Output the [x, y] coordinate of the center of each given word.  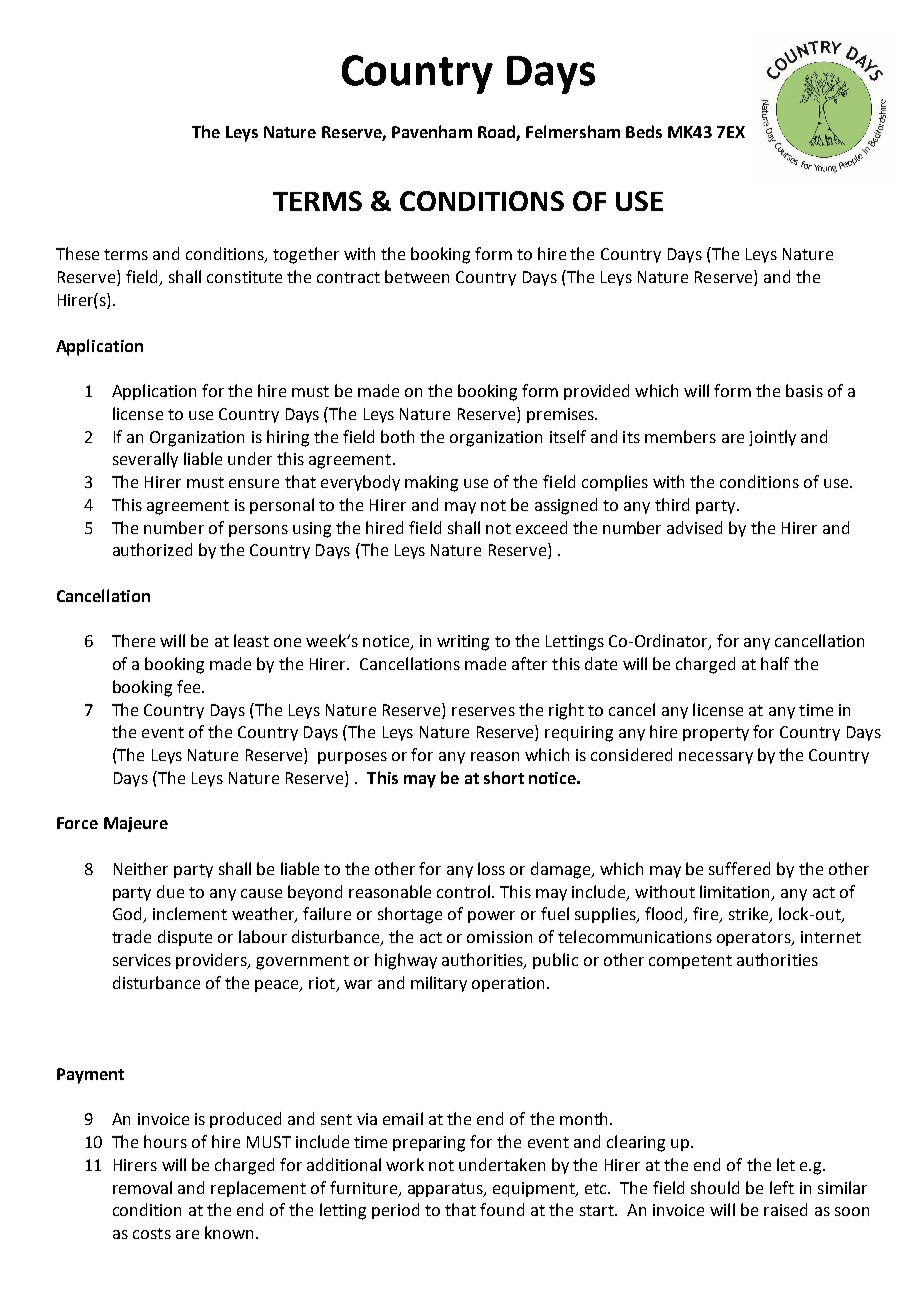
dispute [185, 938]
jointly [772, 438]
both [397, 436]
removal [142, 1187]
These [77, 253]
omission [499, 937]
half [775, 663]
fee [190, 686]
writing [463, 643]
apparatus [446, 1190]
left [782, 1187]
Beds [644, 131]
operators [755, 939]
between [417, 276]
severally [145, 460]
